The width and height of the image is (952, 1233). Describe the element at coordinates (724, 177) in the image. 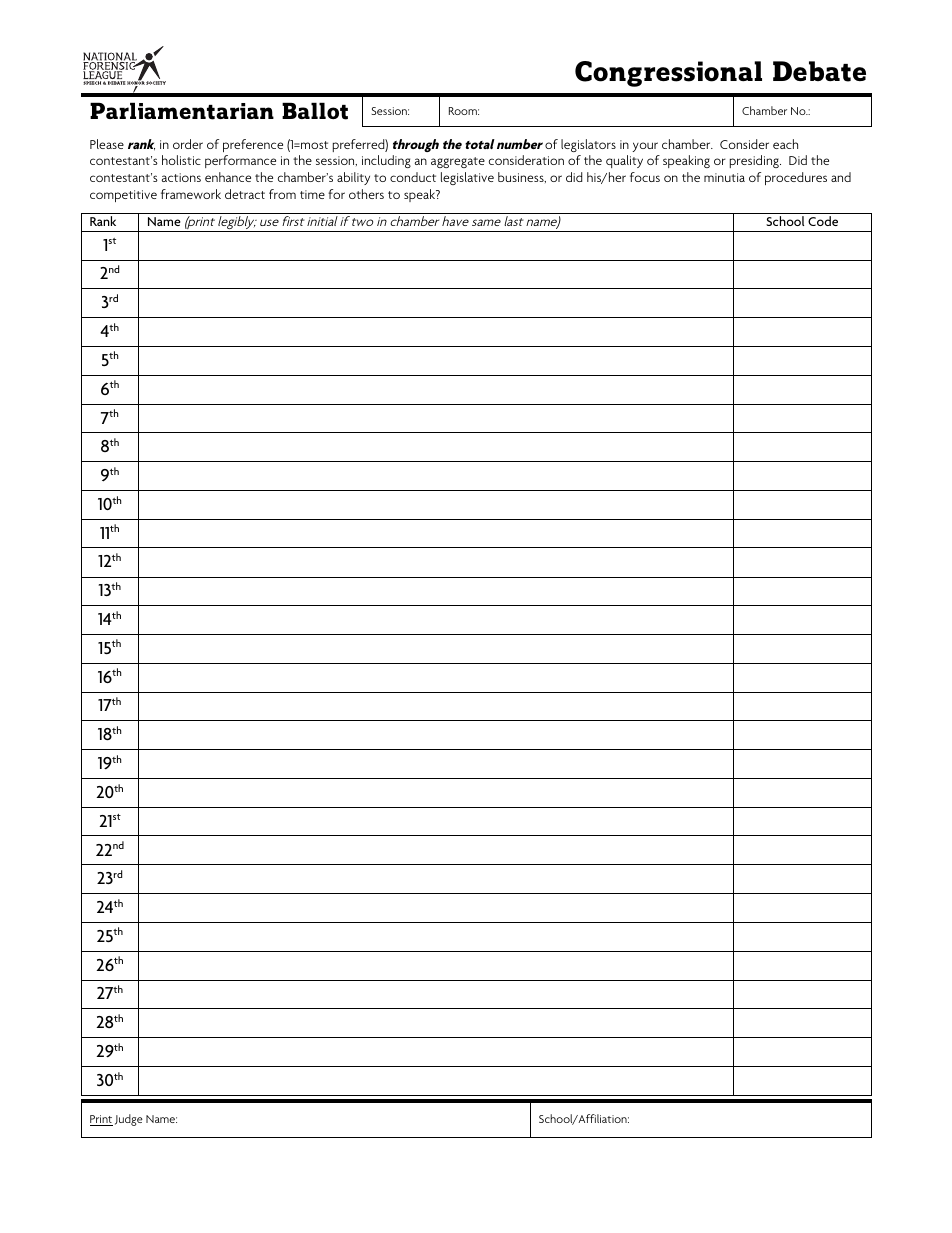

I see `minutia` at that location.
